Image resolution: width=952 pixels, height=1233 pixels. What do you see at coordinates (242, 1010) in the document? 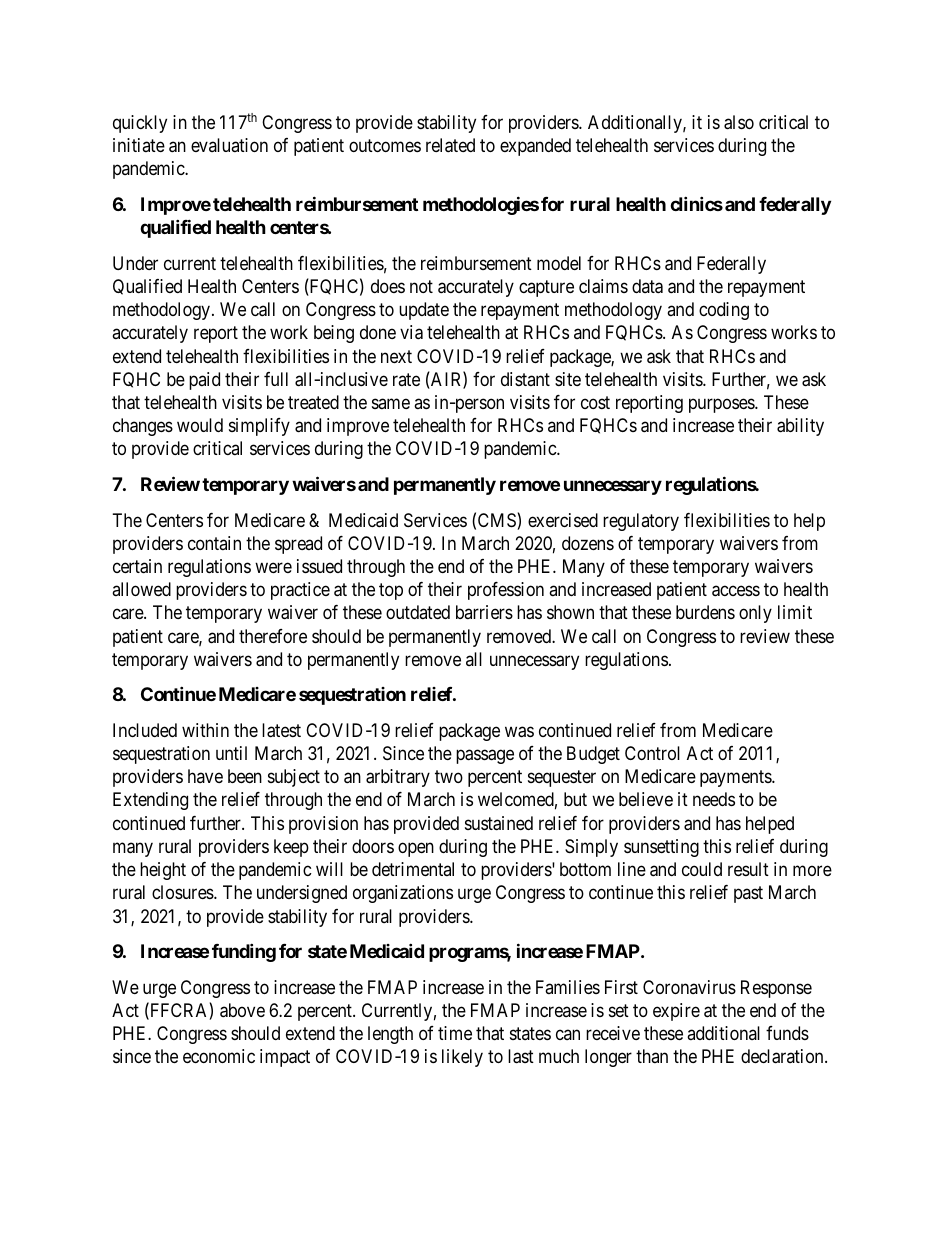
I see `above` at bounding box center [242, 1010].
